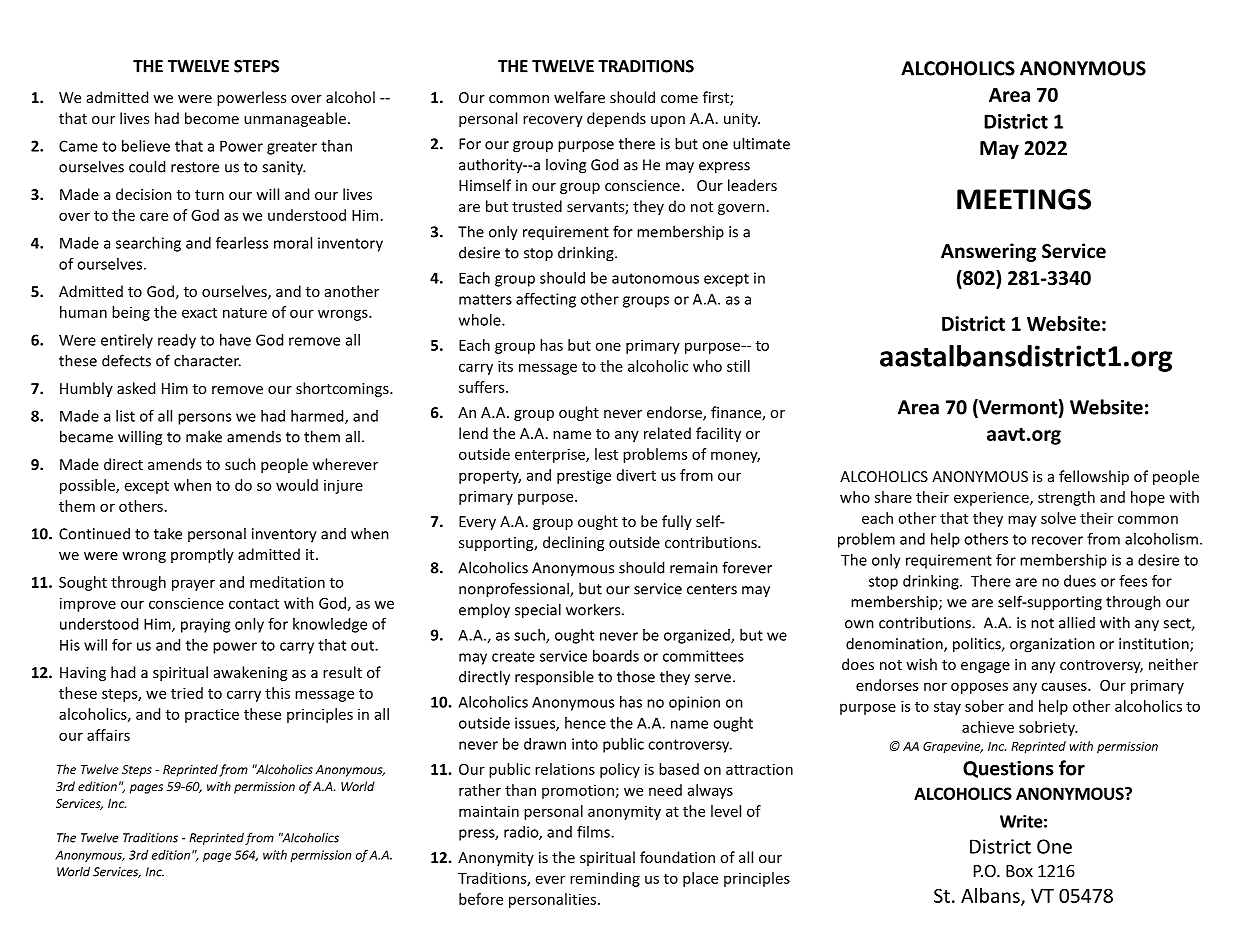  What do you see at coordinates (207, 360) in the image?
I see `character` at bounding box center [207, 360].
